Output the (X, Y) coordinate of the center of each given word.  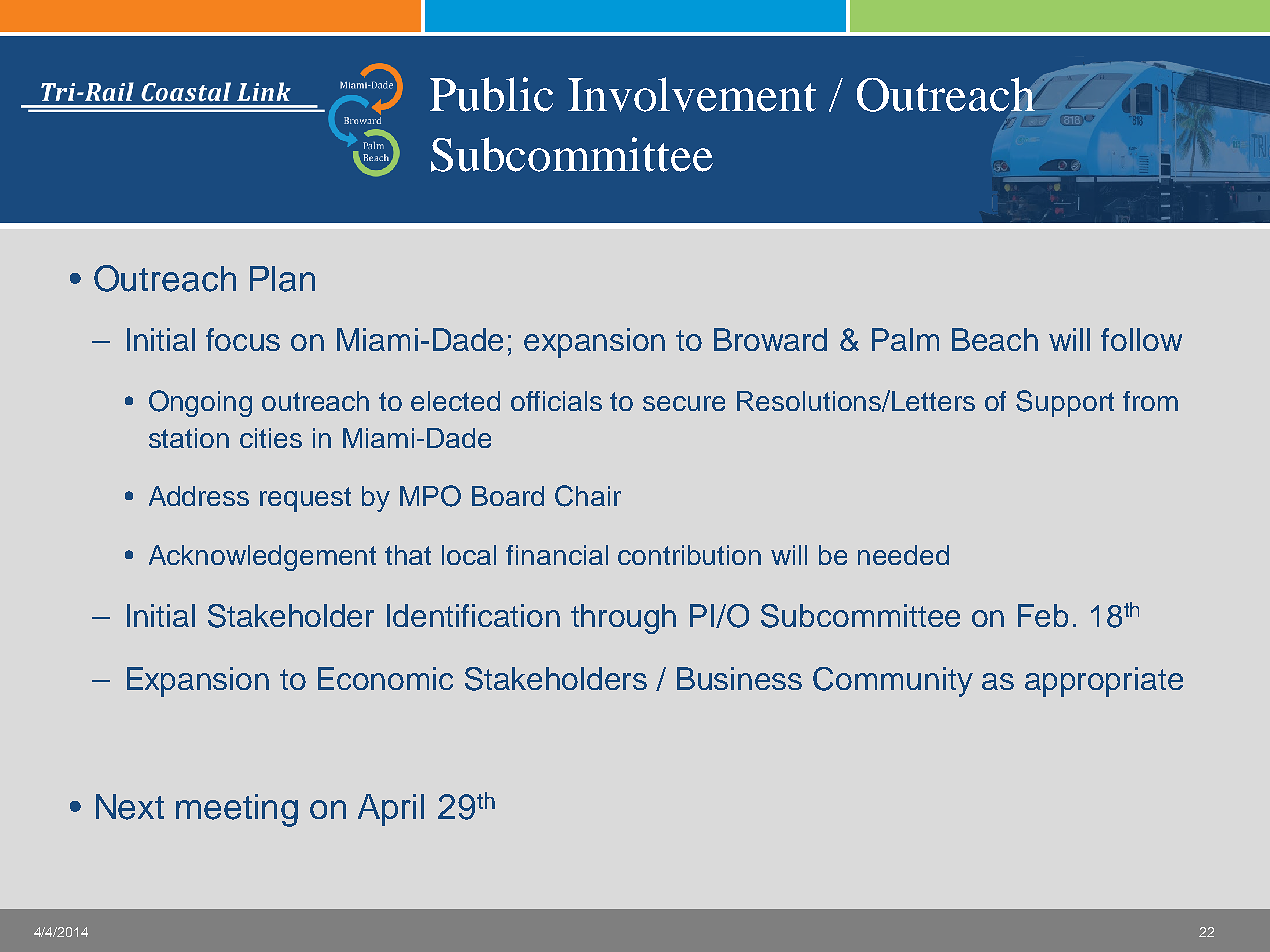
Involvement (692, 94)
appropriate (1104, 682)
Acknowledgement (262, 558)
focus (243, 339)
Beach (995, 339)
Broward (770, 339)
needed (903, 555)
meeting (237, 810)
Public (491, 94)
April (391, 810)
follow (1141, 339)
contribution (689, 555)
